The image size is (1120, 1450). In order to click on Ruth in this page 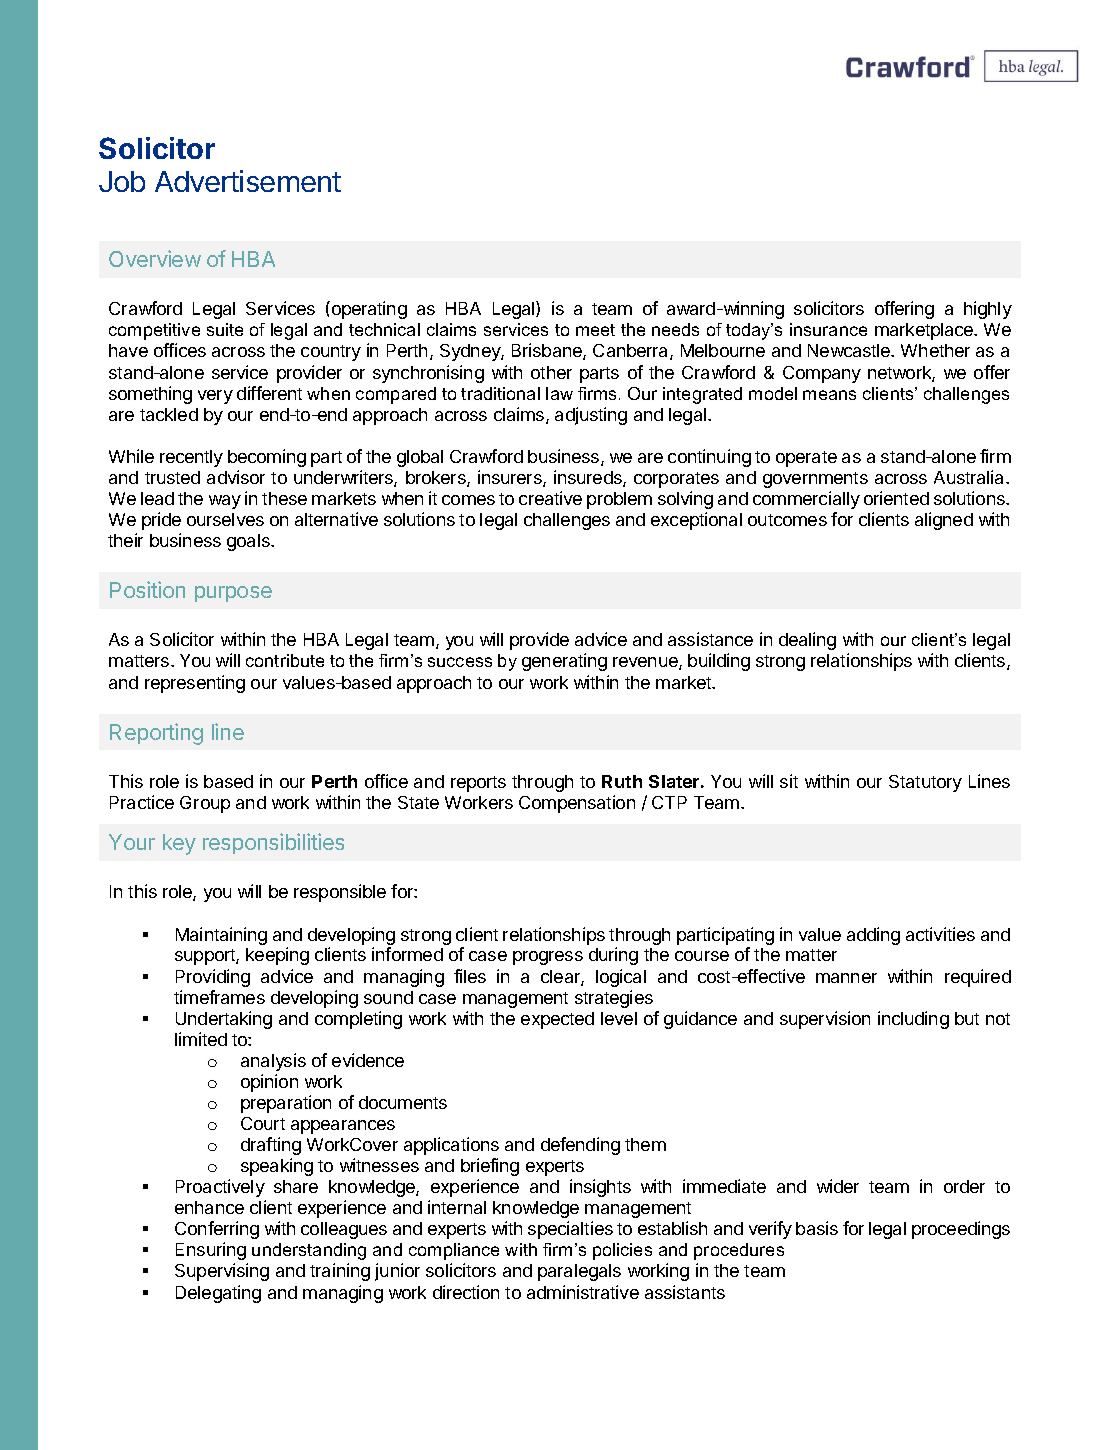, I will do `click(622, 781)`.
